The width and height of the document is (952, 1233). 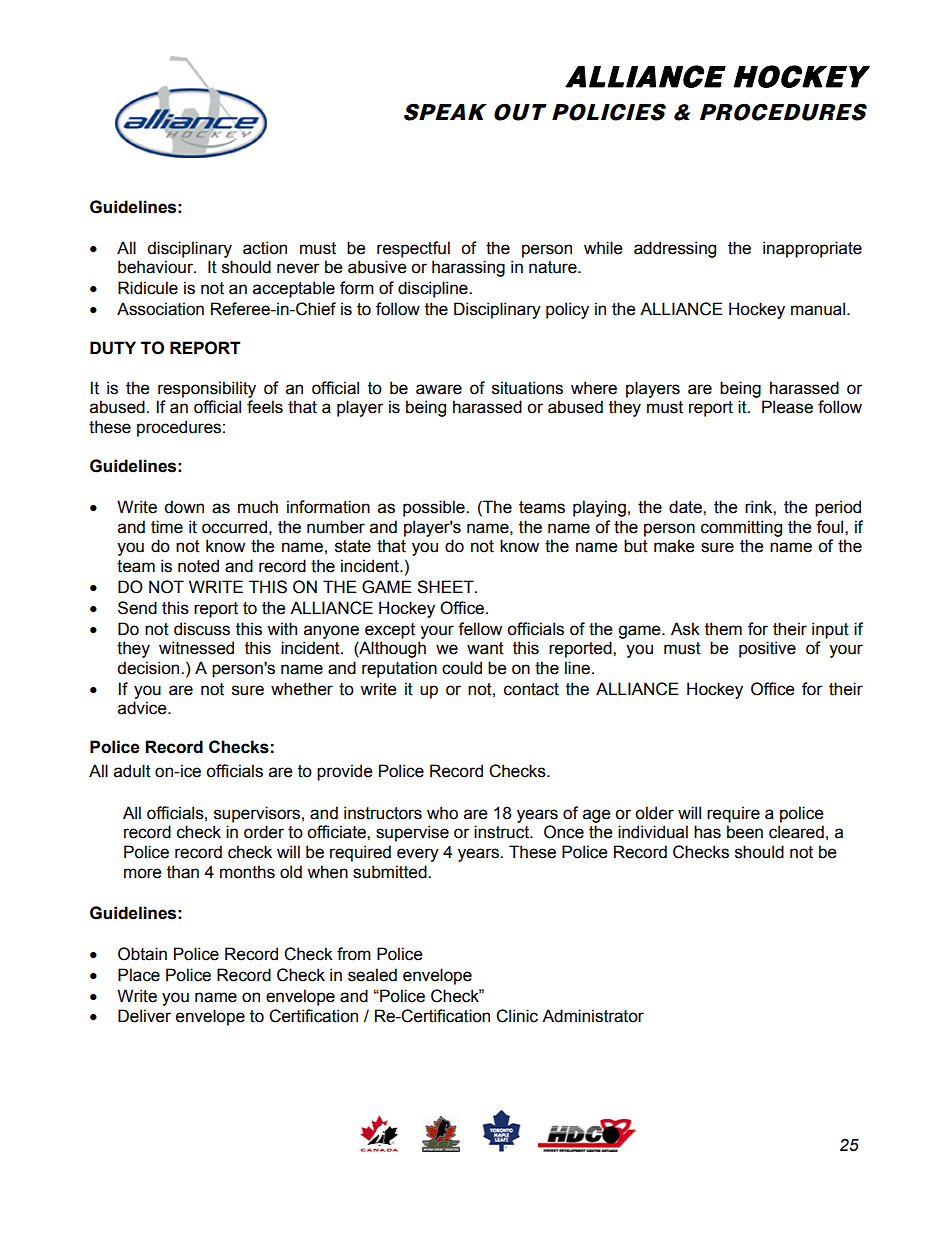 What do you see at coordinates (480, 629) in the document?
I see `fellow` at bounding box center [480, 629].
